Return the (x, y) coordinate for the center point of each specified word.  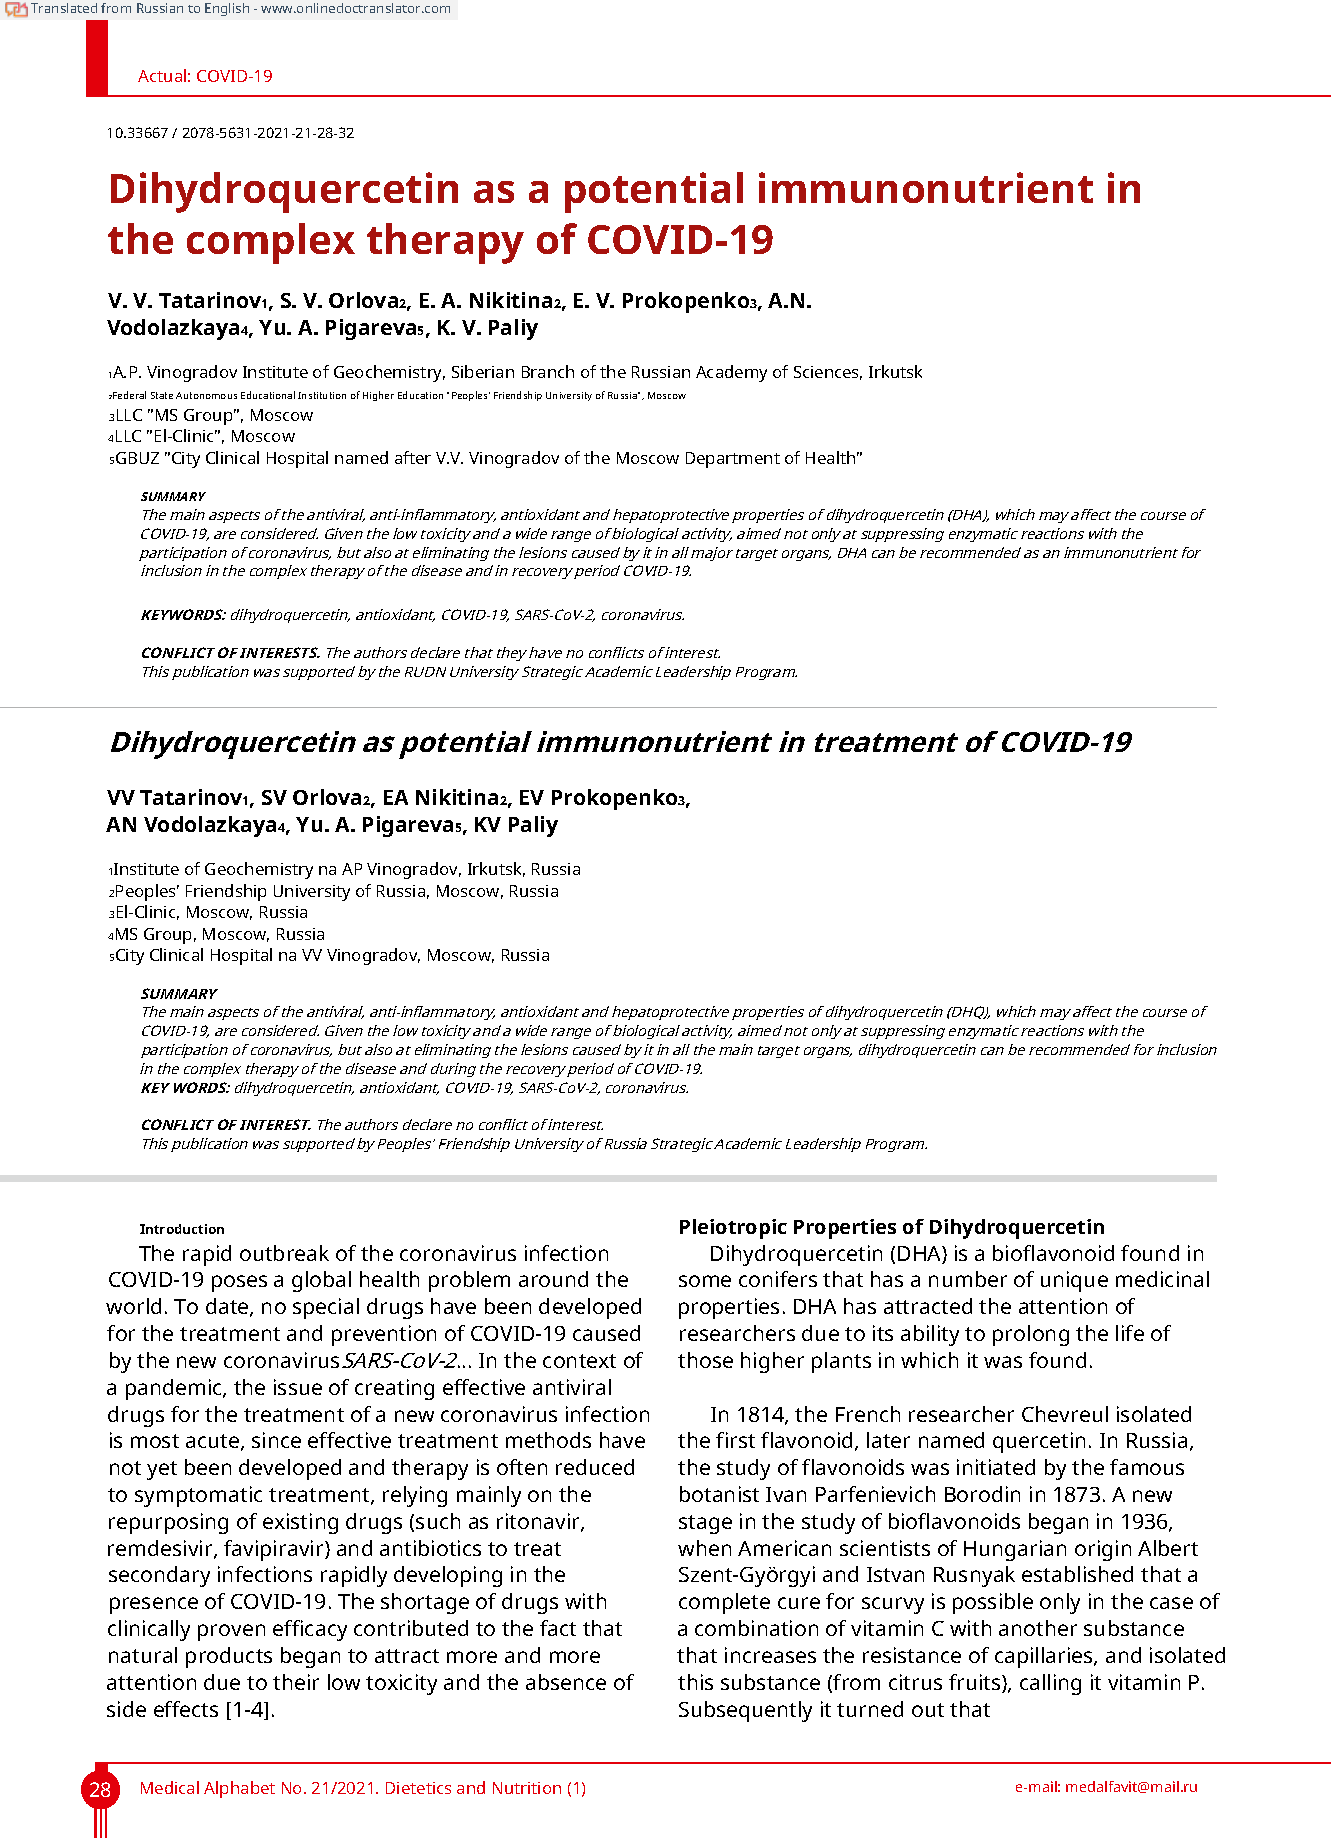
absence (566, 1682)
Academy (731, 373)
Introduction (182, 1229)
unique (1074, 1281)
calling (1050, 1684)
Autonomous (206, 395)
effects (186, 1709)
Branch (548, 371)
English (227, 9)
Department (733, 460)
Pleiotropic (733, 1229)
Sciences (828, 373)
